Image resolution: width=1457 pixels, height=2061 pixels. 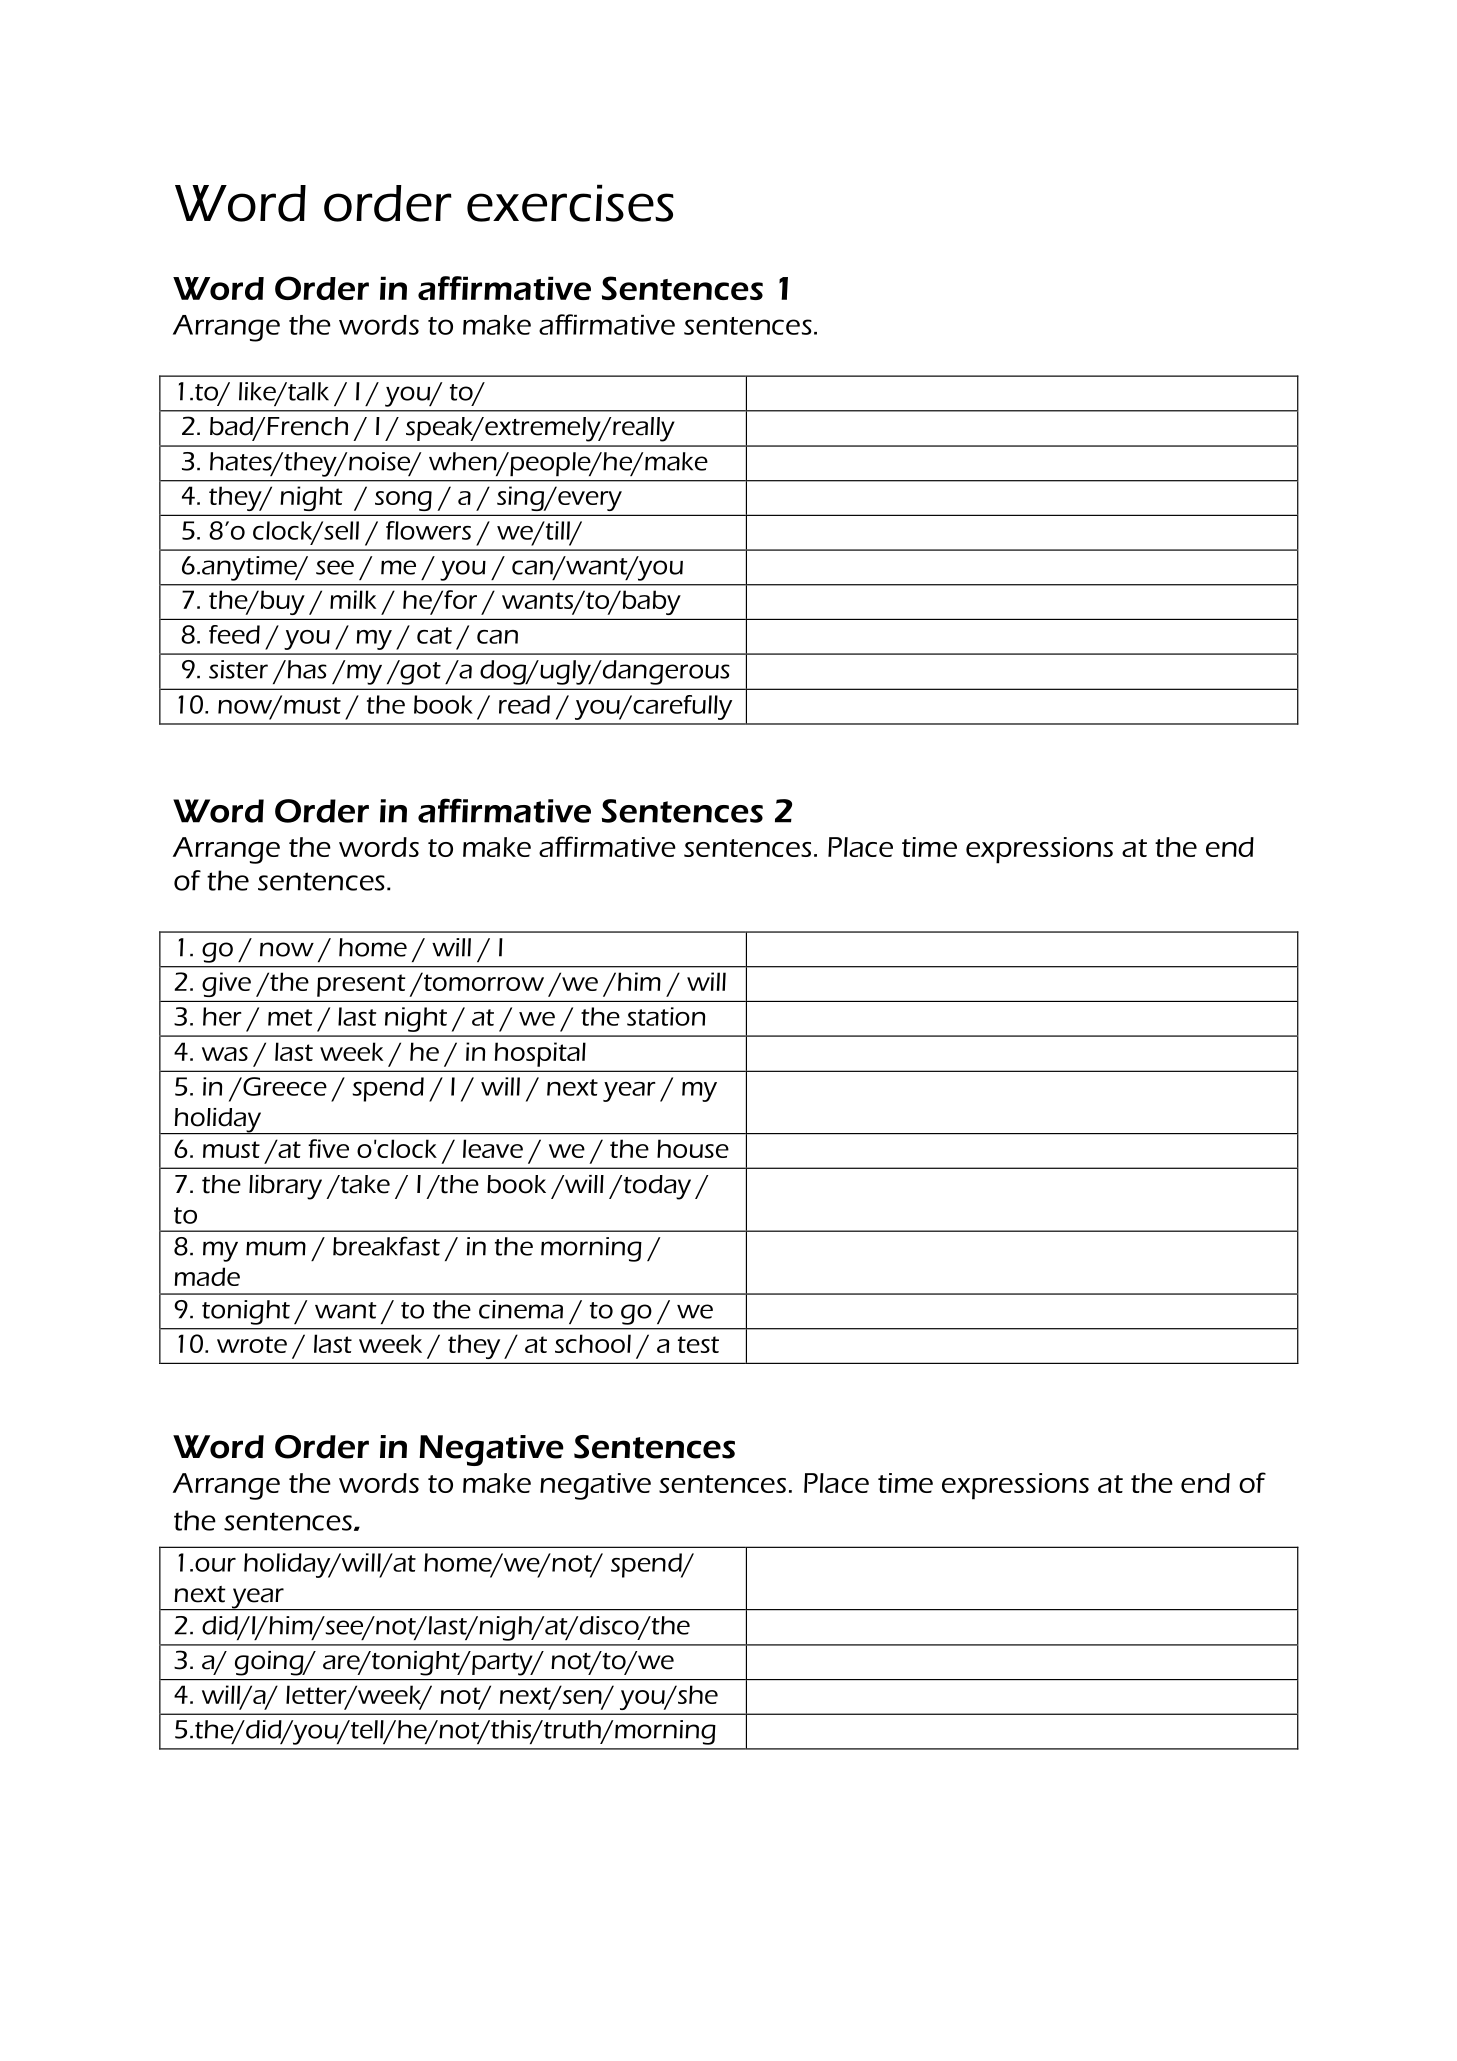 I want to click on song, so click(x=403, y=501).
